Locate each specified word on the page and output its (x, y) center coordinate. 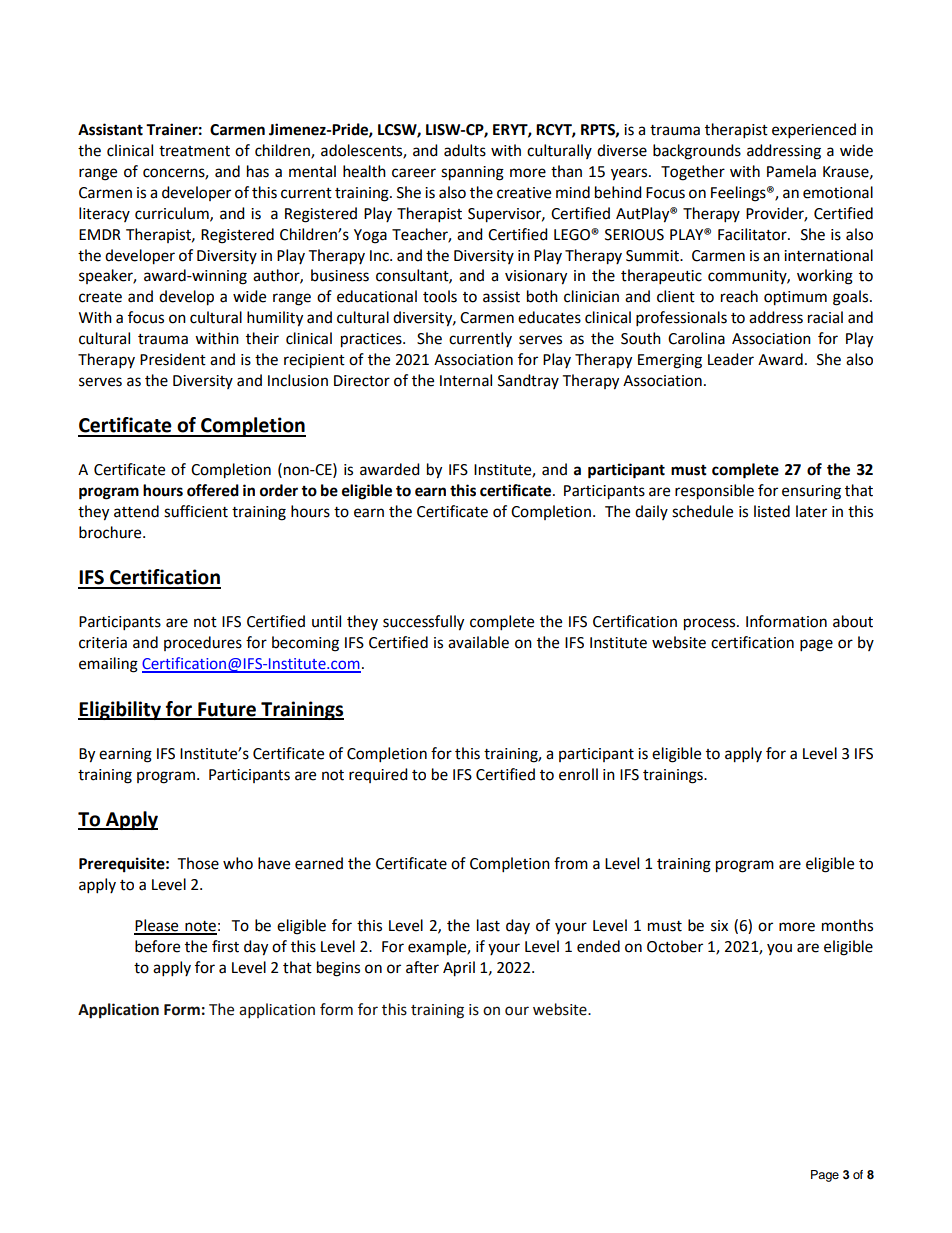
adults (465, 150)
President (173, 359)
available (478, 642)
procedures (203, 643)
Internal (466, 380)
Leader (731, 359)
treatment (194, 151)
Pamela (791, 171)
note (200, 927)
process (711, 624)
